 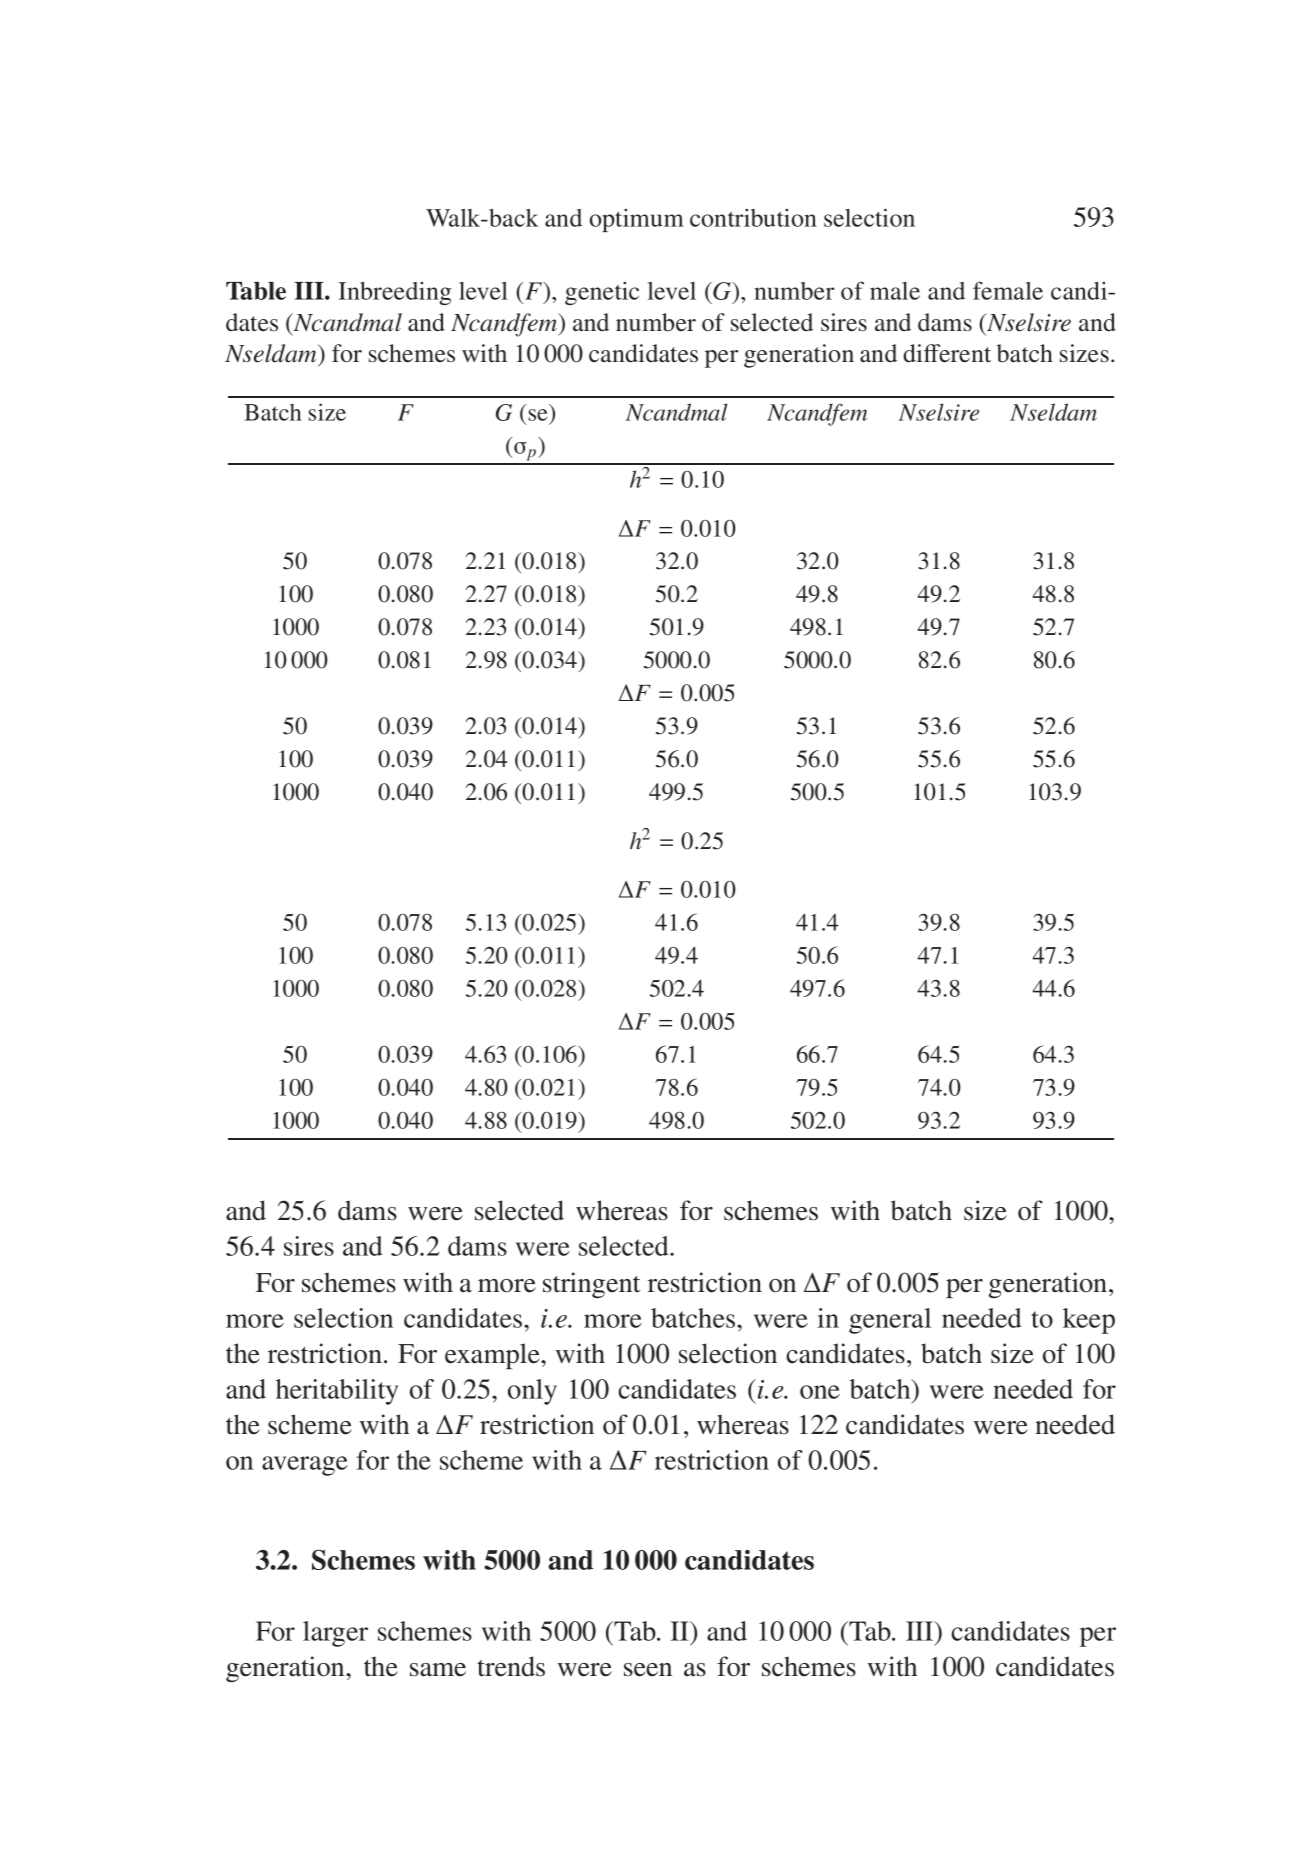 I want to click on Inbreeding, so click(x=394, y=293).
